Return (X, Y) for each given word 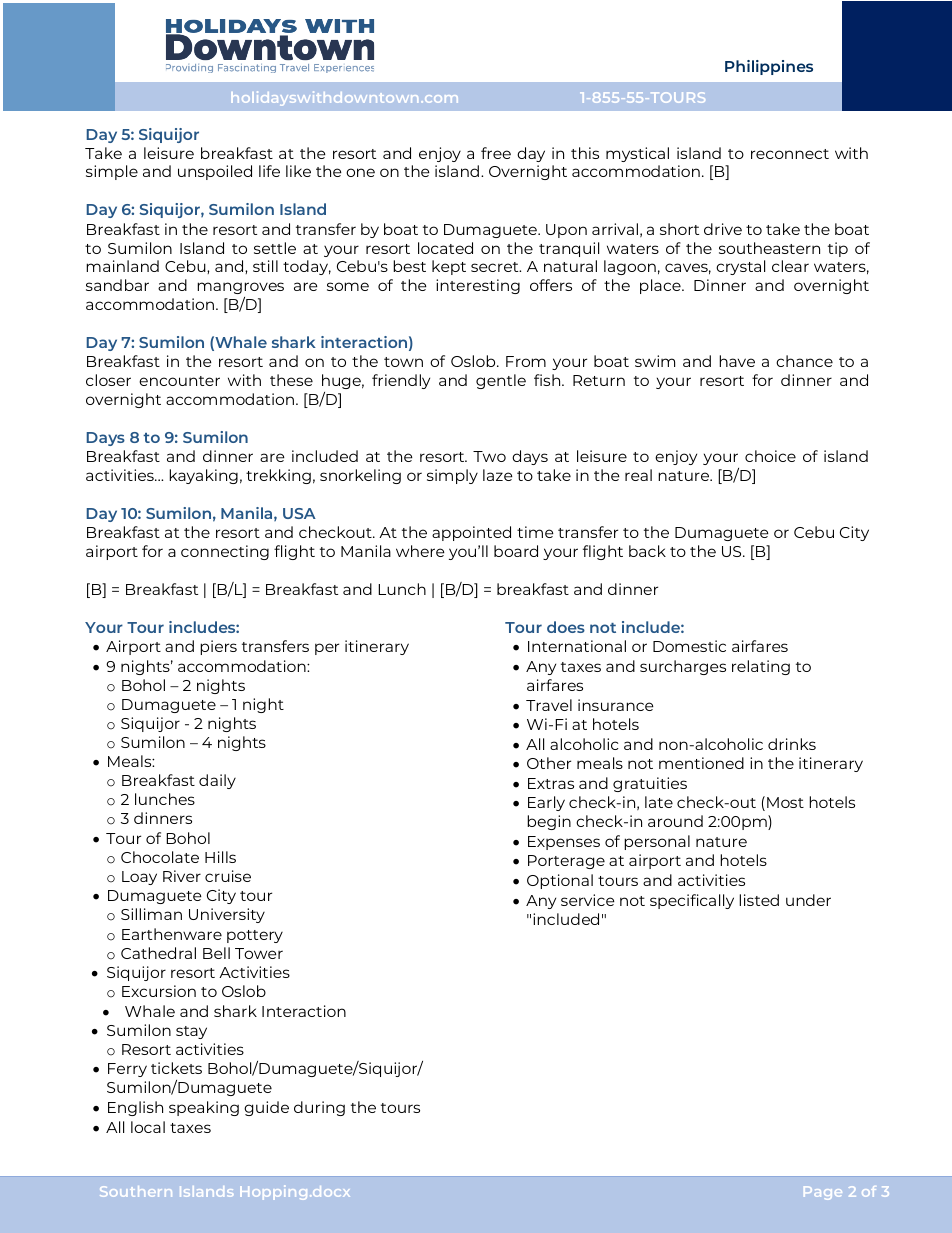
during (319, 1108)
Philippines (769, 67)
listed (759, 900)
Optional (560, 881)
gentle (501, 381)
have (737, 361)
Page (823, 1193)
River (182, 876)
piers (218, 647)
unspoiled (215, 172)
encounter (179, 381)
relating (761, 667)
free (496, 153)
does (566, 627)
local (148, 1127)
